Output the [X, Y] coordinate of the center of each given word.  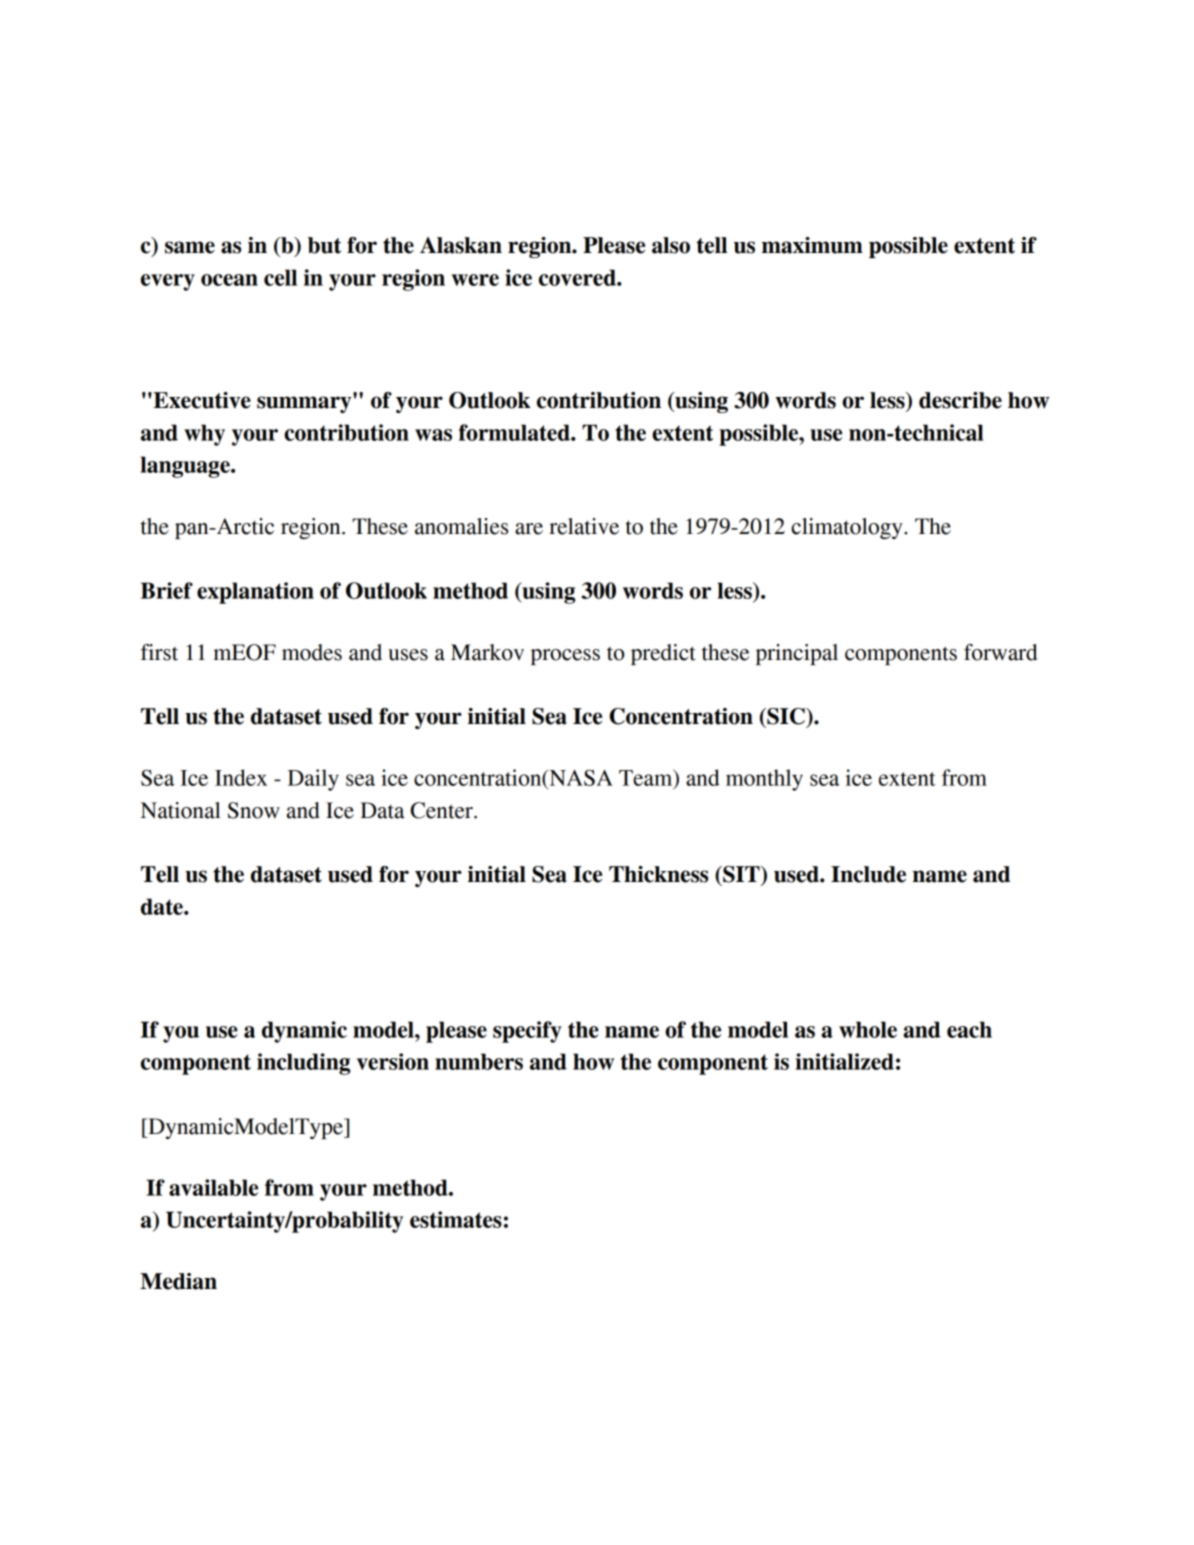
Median [178, 1281]
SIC [786, 716]
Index [241, 777]
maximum [812, 245]
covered [578, 277]
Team [647, 778]
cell [280, 277]
